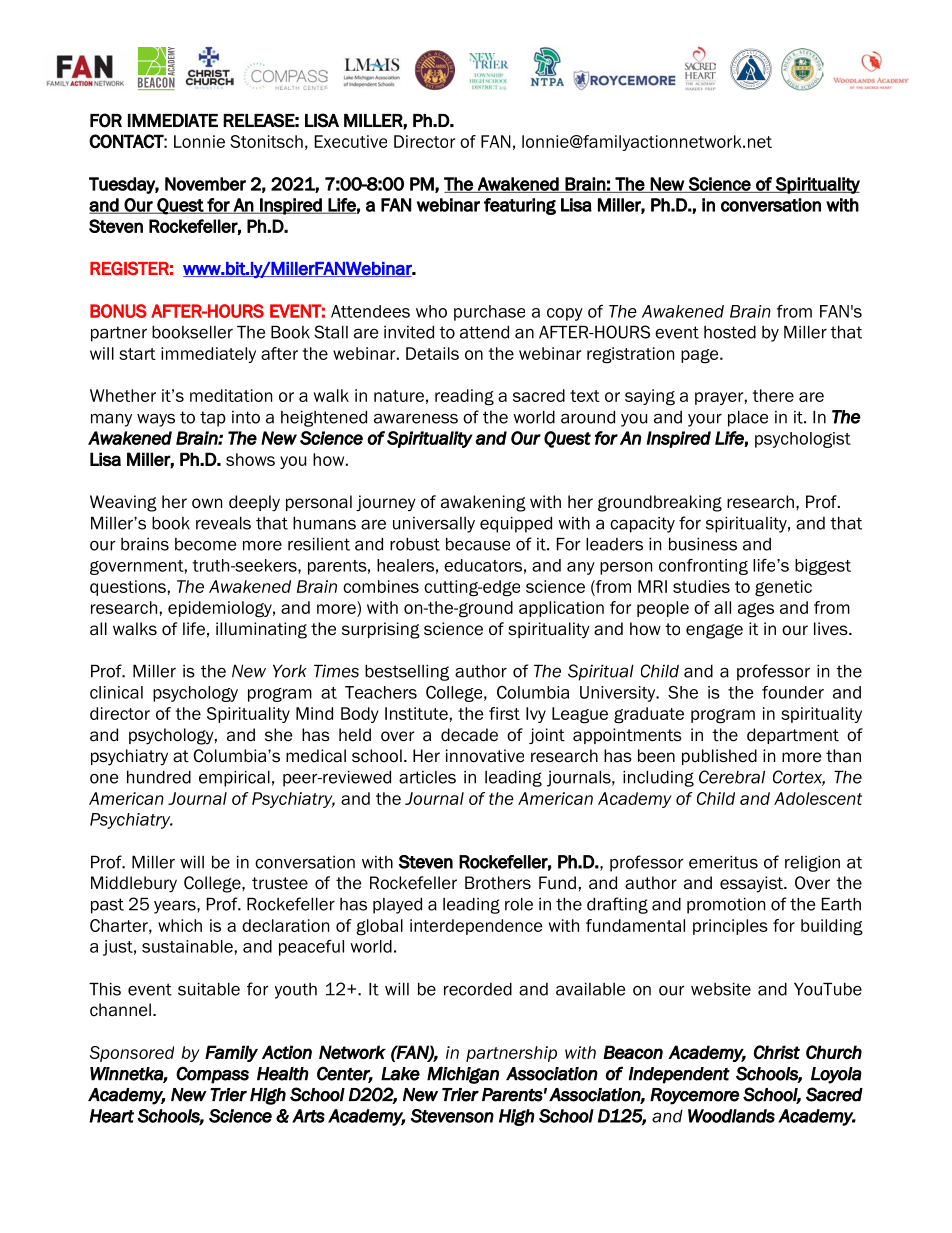 The image size is (952, 1233). Describe the element at coordinates (483, 503) in the screenshot. I see `awakening` at that location.
